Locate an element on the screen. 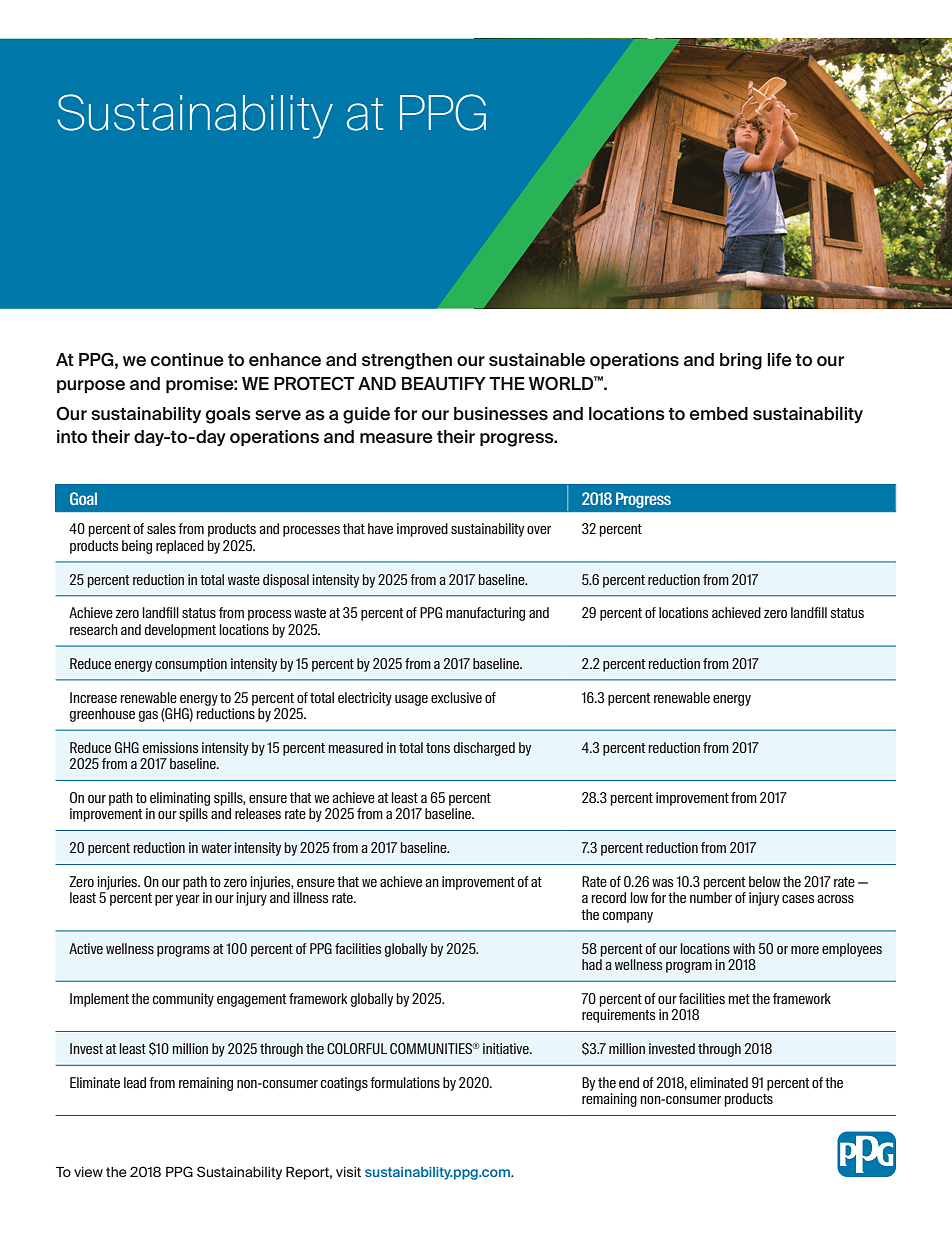 Image resolution: width=952 pixels, height=1233 pixels. continue is located at coordinates (187, 360).
